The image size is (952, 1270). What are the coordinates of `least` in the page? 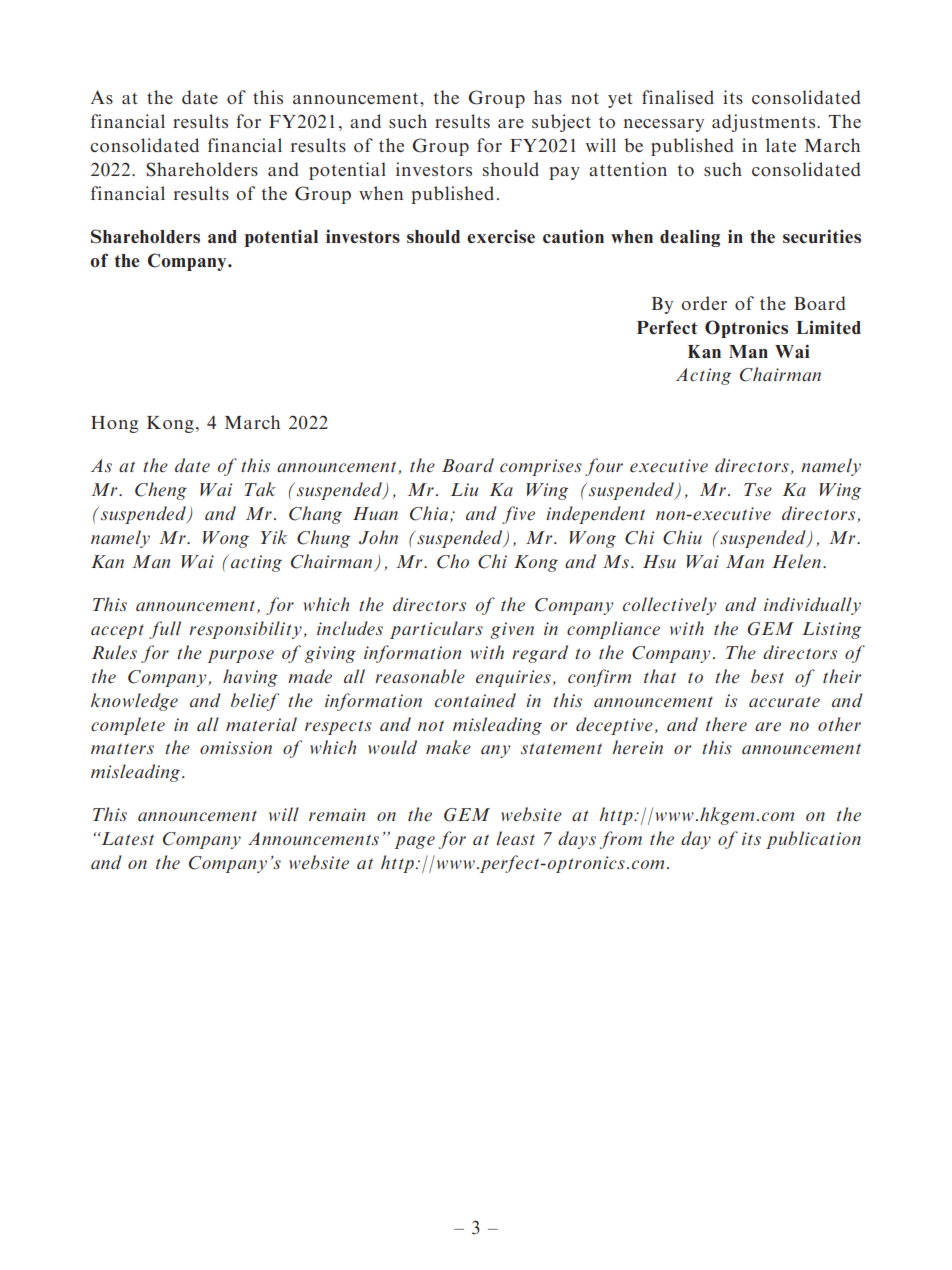 It's located at (516, 838).
